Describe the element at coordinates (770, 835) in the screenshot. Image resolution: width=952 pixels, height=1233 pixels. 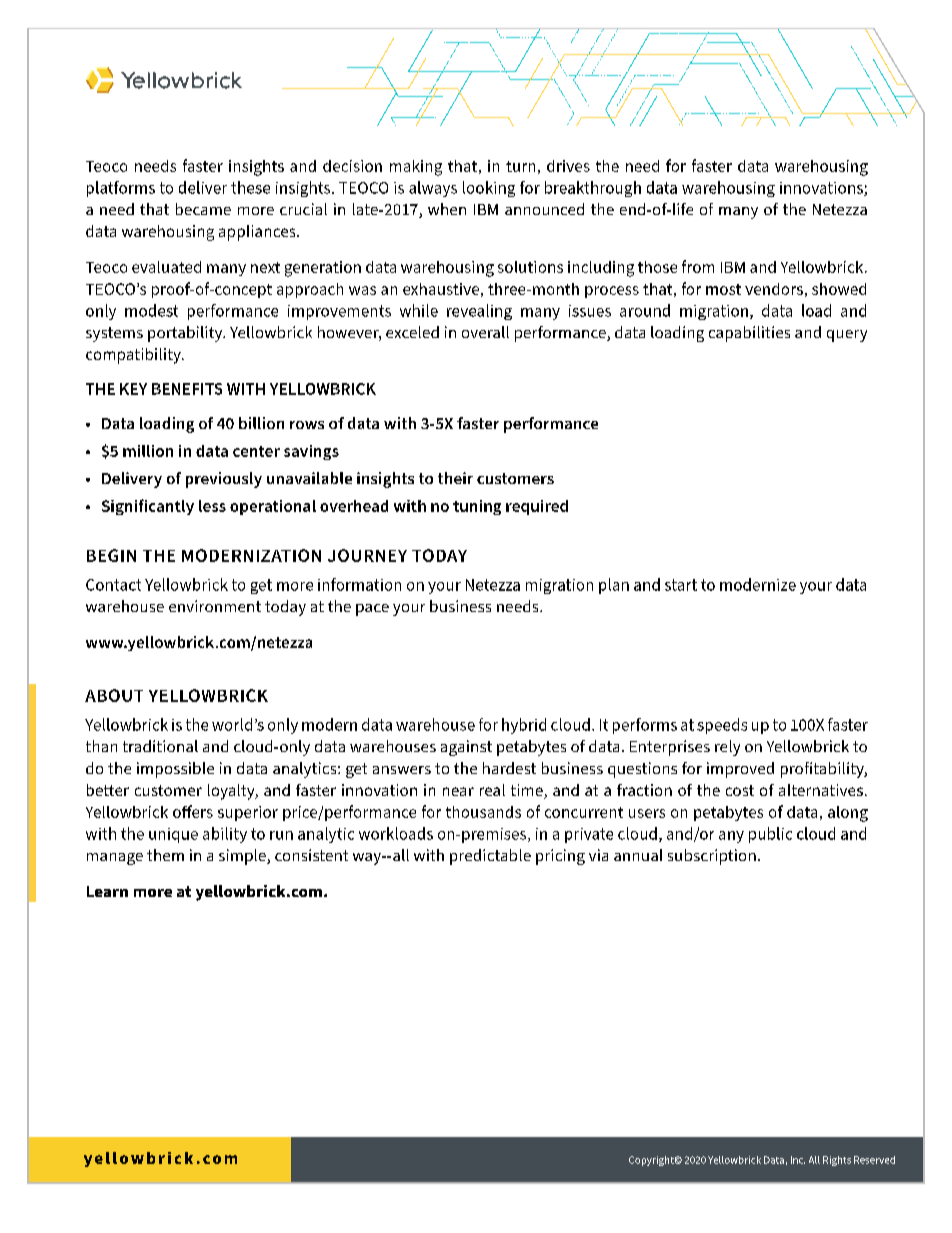
I see `public` at that location.
